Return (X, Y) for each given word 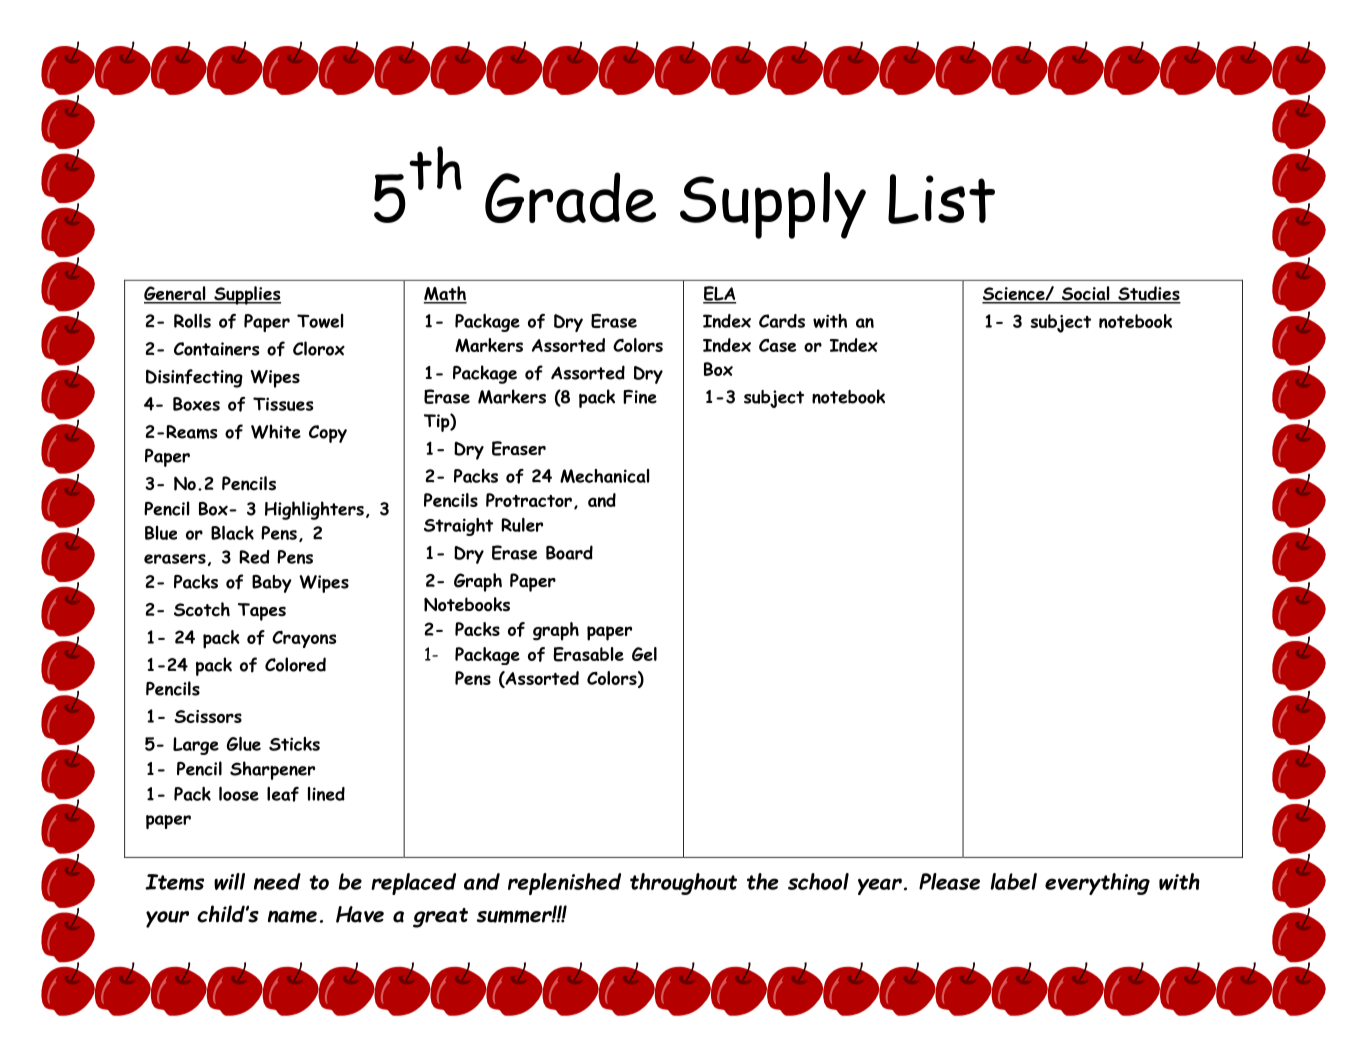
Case (777, 345)
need (277, 881)
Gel (644, 654)
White (276, 431)
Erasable (588, 654)
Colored (295, 664)
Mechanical (604, 476)
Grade (570, 197)
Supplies (246, 295)
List (941, 199)
